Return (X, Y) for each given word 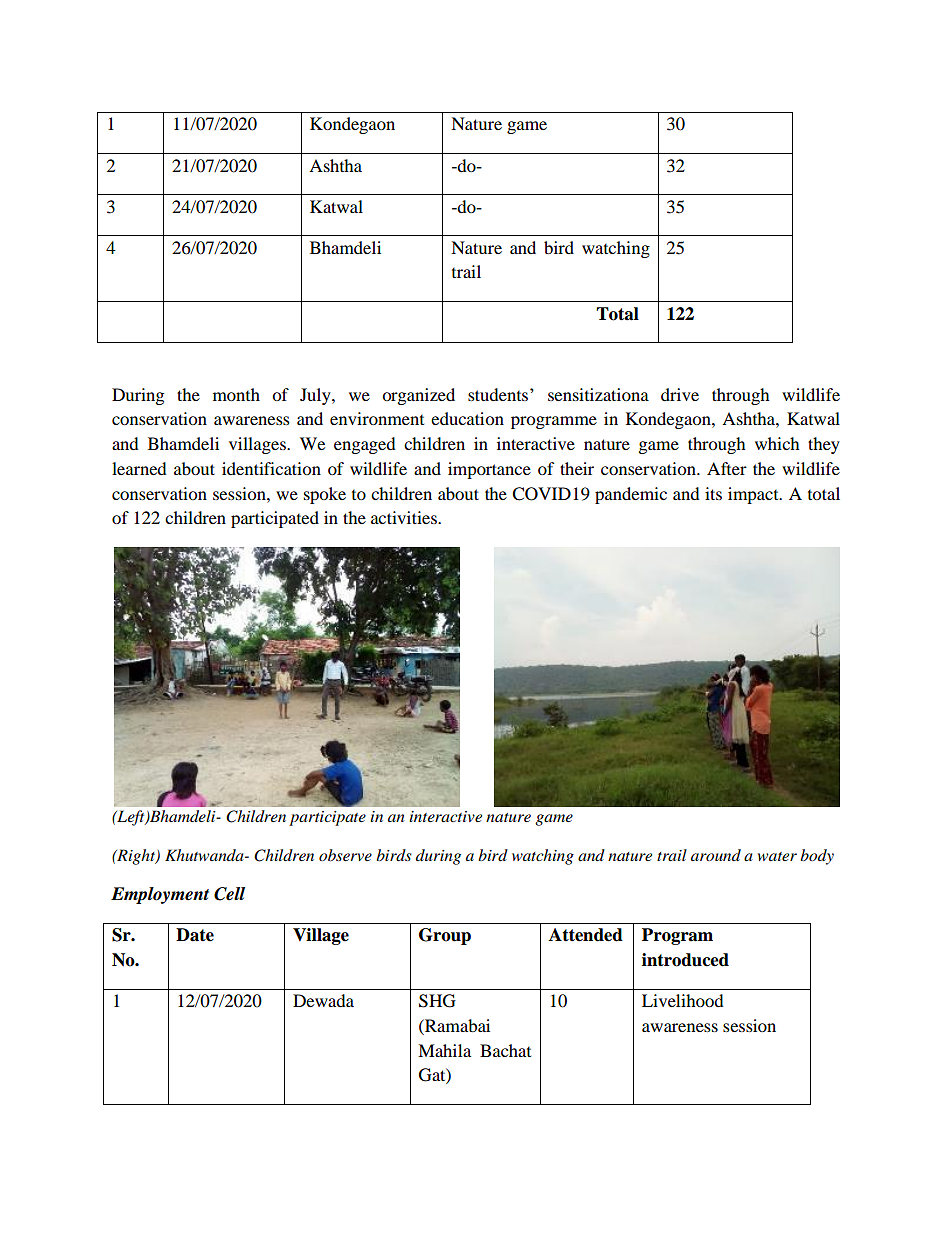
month (236, 394)
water (777, 856)
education (467, 418)
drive (680, 394)
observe (345, 855)
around (716, 855)
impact (754, 495)
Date (195, 935)
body (817, 857)
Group (445, 936)
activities (405, 517)
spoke (325, 495)
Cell (229, 894)
